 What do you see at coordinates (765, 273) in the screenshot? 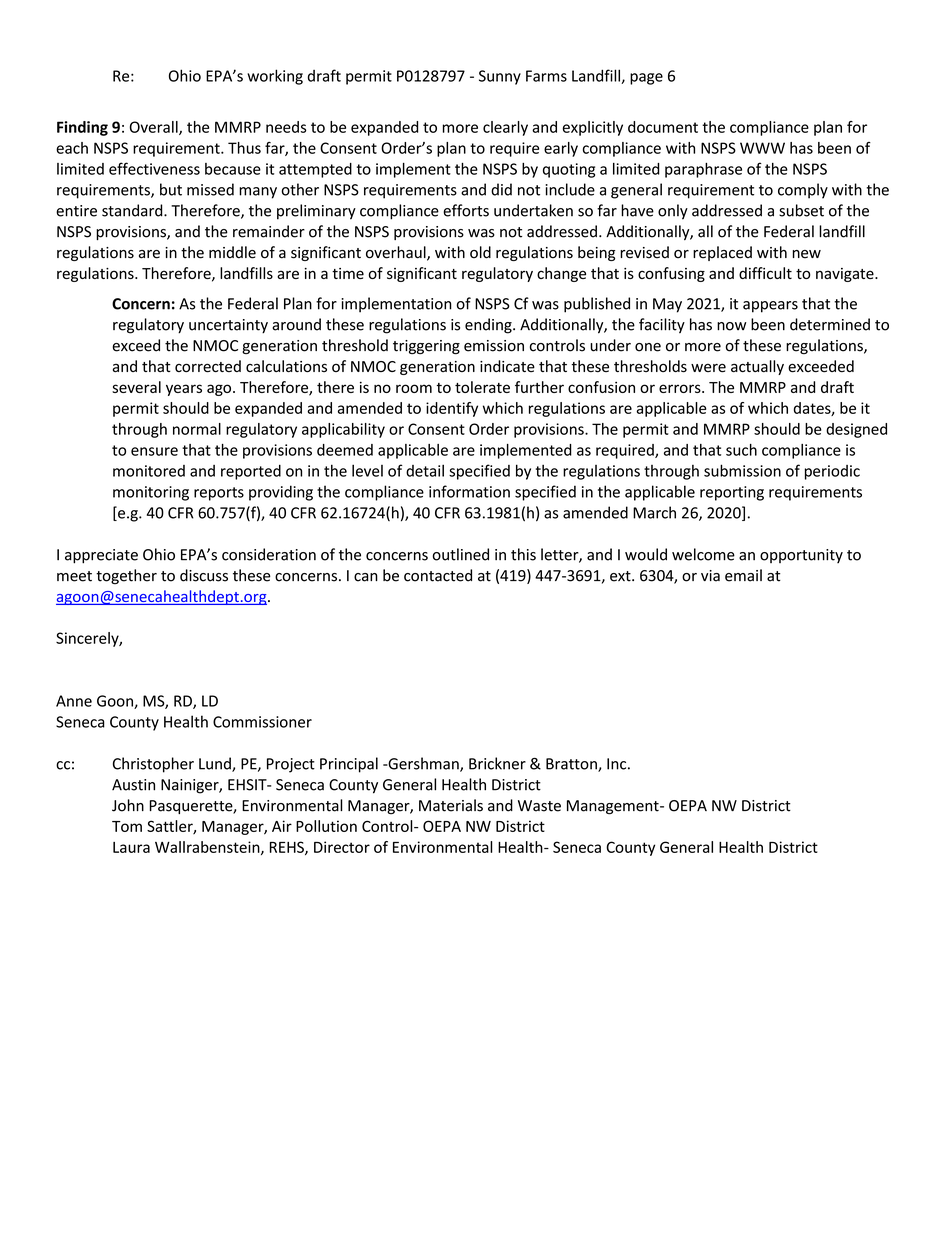
I see `difficult` at bounding box center [765, 273].
